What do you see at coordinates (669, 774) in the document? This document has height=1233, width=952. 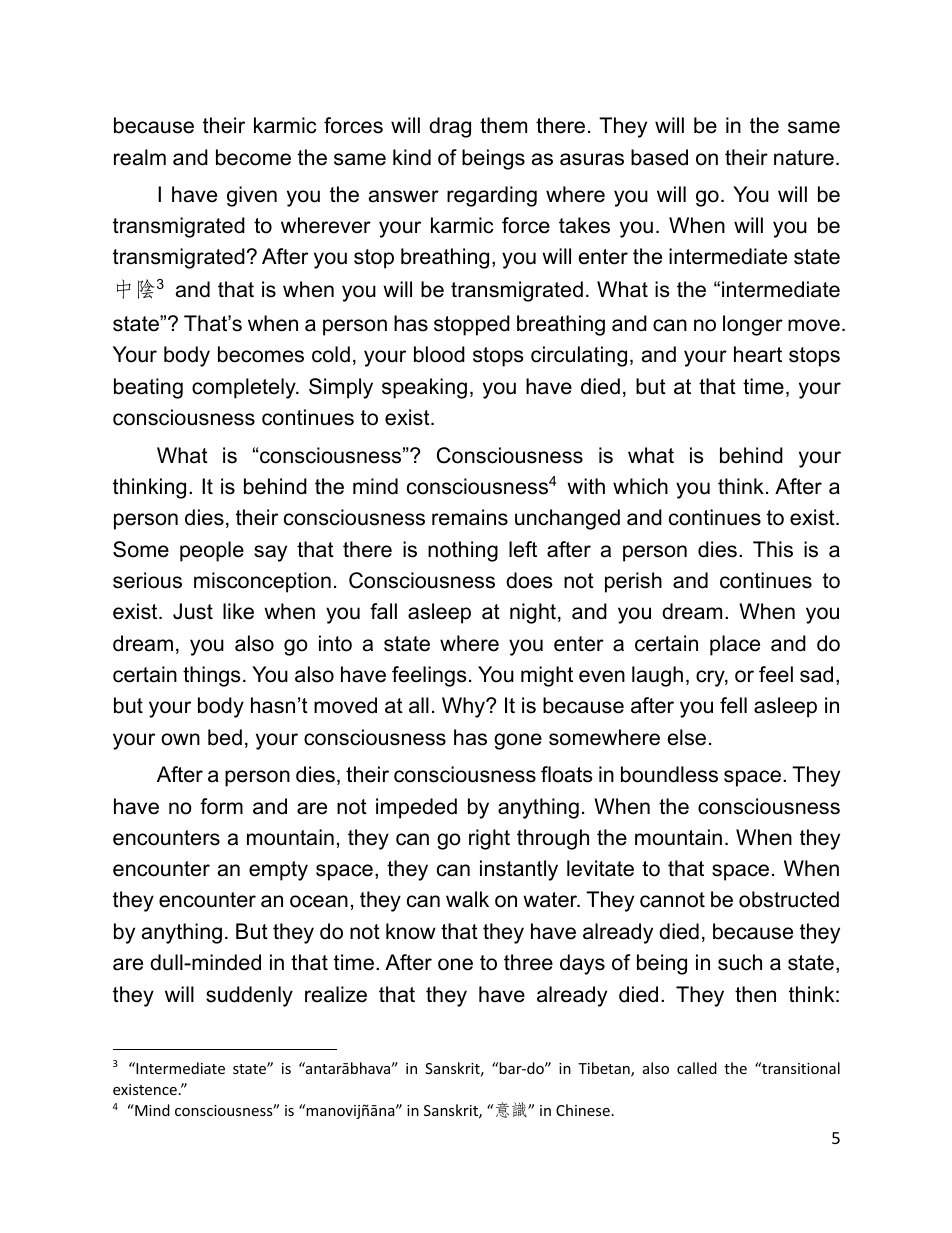 I see `boundless` at bounding box center [669, 774].
